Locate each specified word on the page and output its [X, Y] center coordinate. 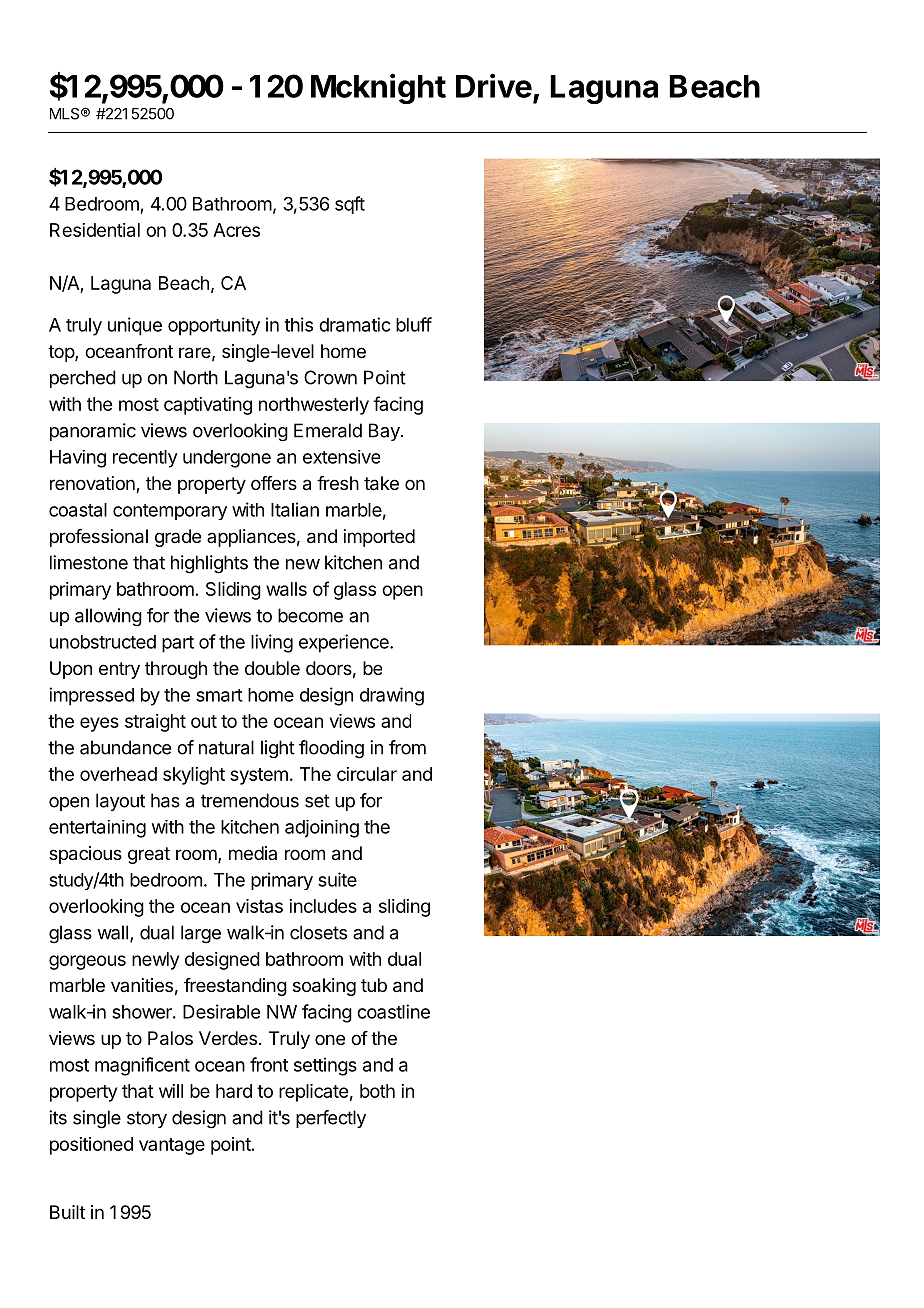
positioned [91, 1146]
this [298, 324]
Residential [95, 230]
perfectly [331, 1119]
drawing [392, 696]
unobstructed [103, 642]
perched [83, 379]
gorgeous [87, 962]
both [377, 1091]
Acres [236, 230]
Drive [494, 85]
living [272, 643]
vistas [259, 906]
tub [374, 985]
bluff [414, 324]
